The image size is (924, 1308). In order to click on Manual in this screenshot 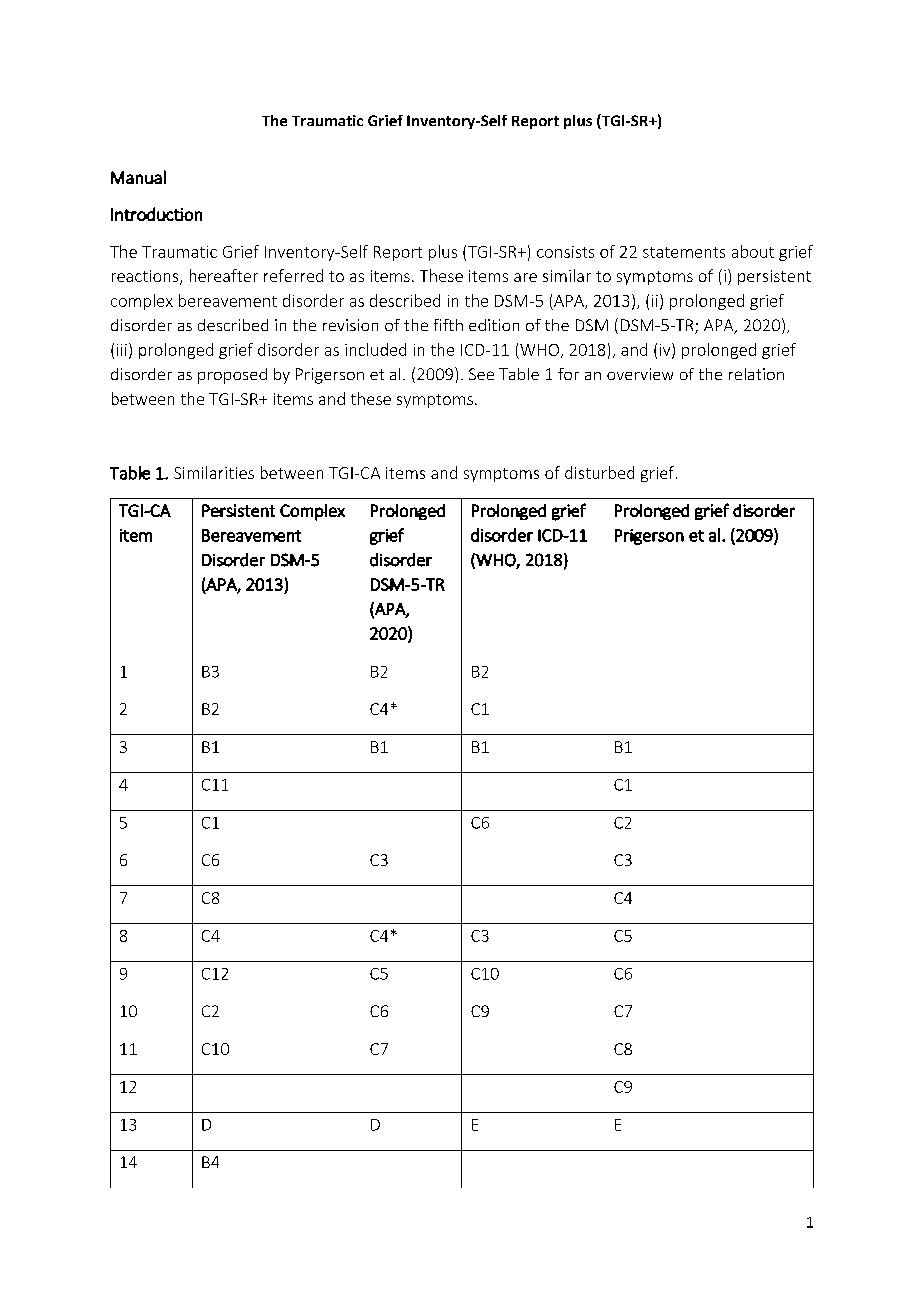, I will do `click(138, 177)`.
